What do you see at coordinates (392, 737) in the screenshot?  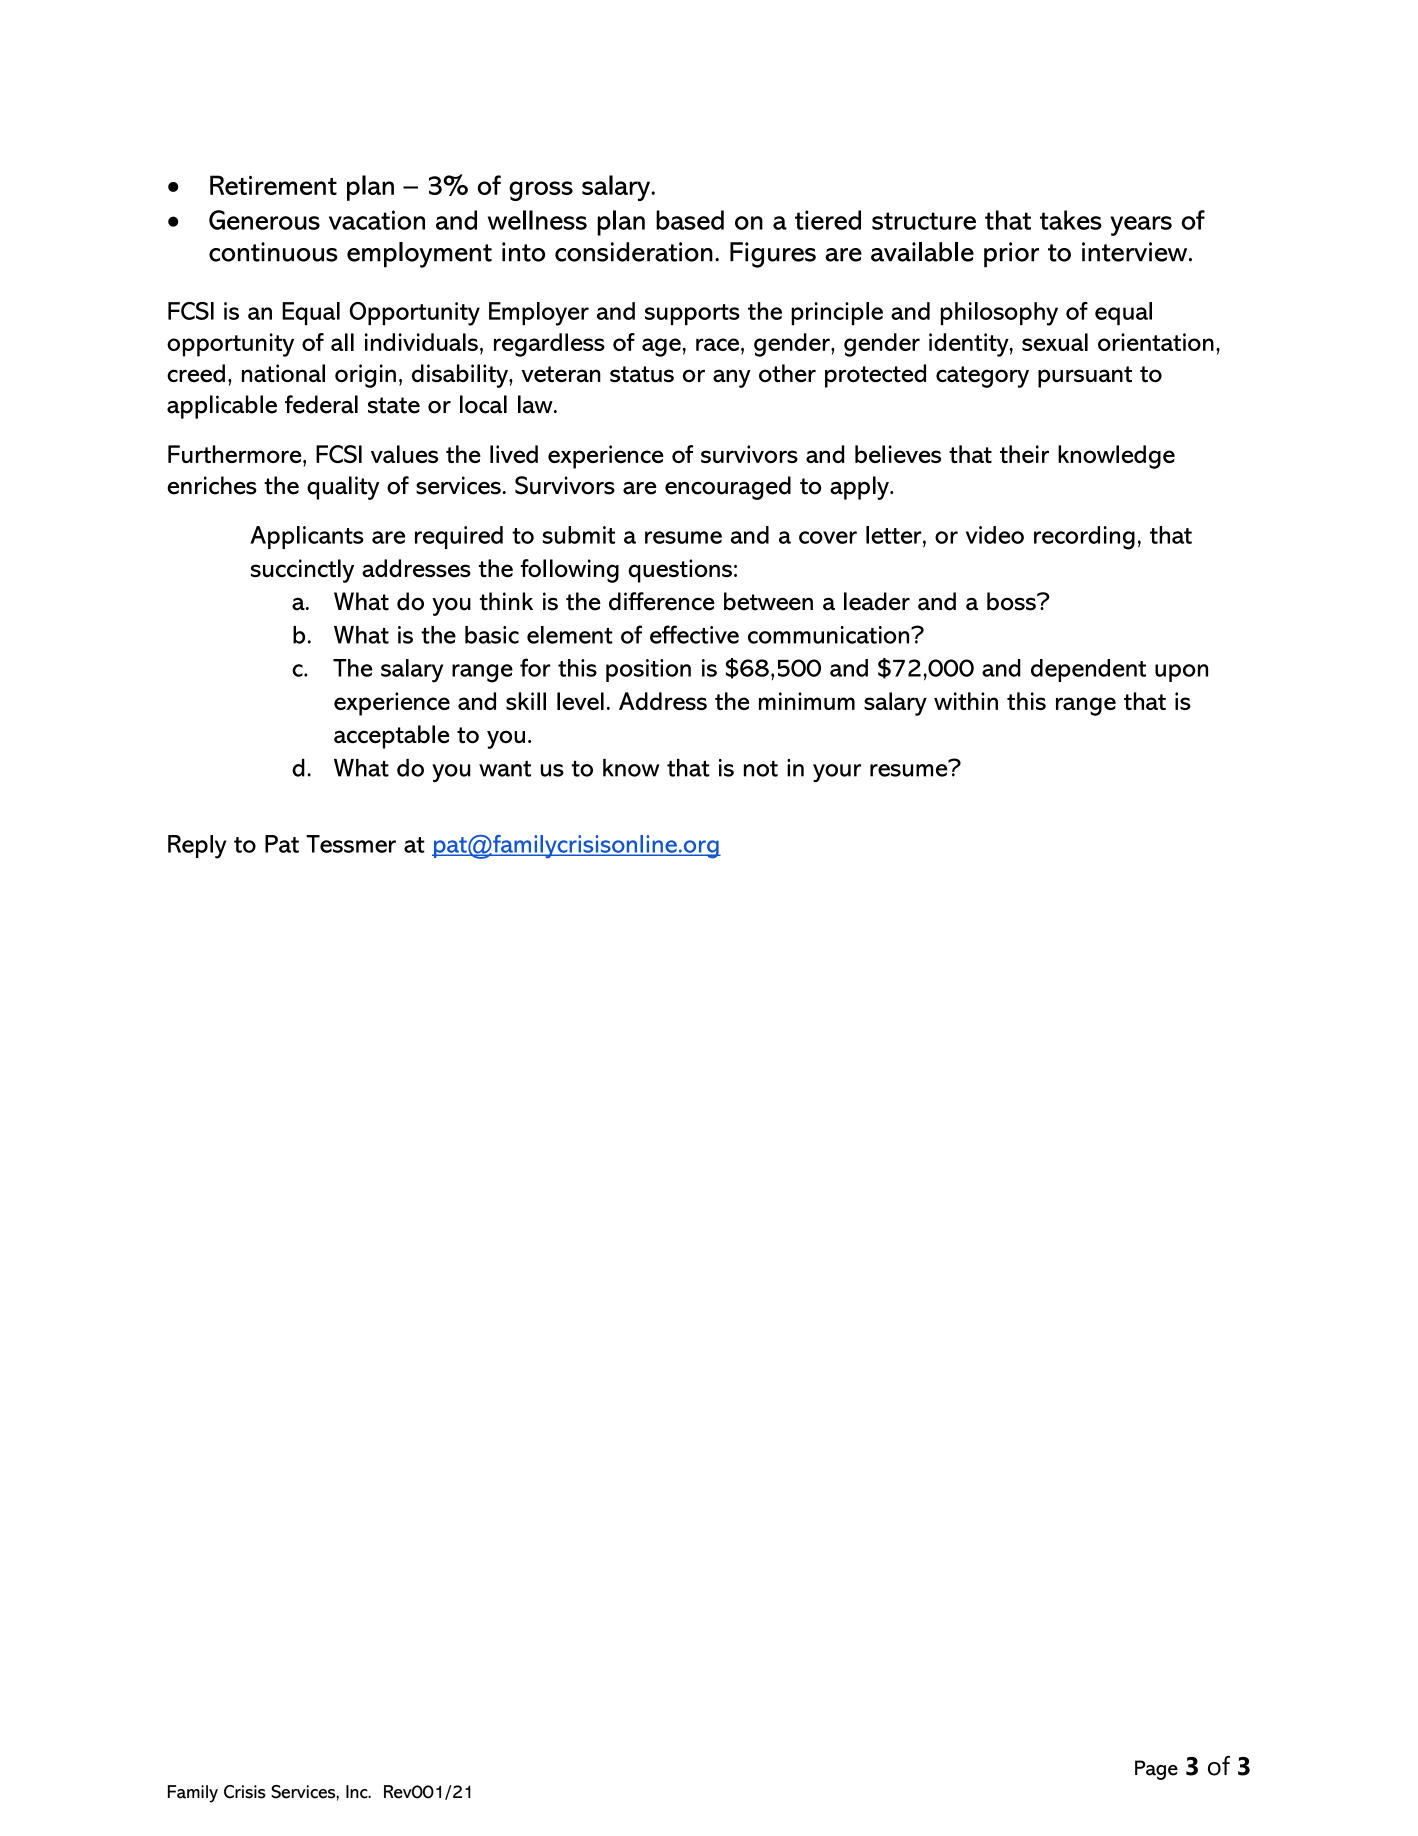 I see `acceptable` at bounding box center [392, 737].
